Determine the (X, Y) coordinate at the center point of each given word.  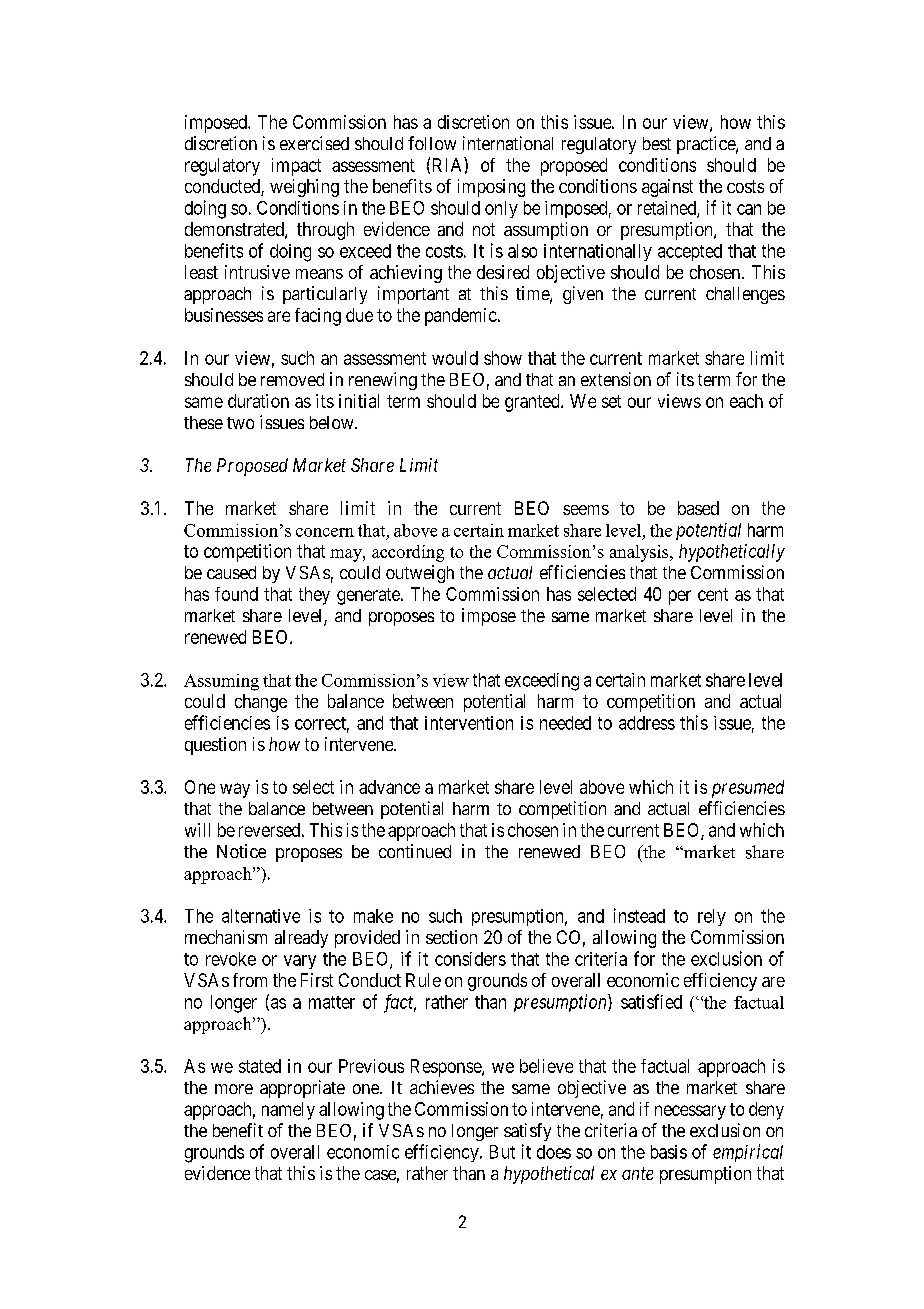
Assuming (221, 682)
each (746, 401)
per (680, 597)
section (451, 937)
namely (288, 1111)
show (503, 358)
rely (712, 917)
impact (296, 167)
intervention (469, 723)
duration (258, 401)
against (667, 188)
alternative (261, 916)
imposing (491, 188)
